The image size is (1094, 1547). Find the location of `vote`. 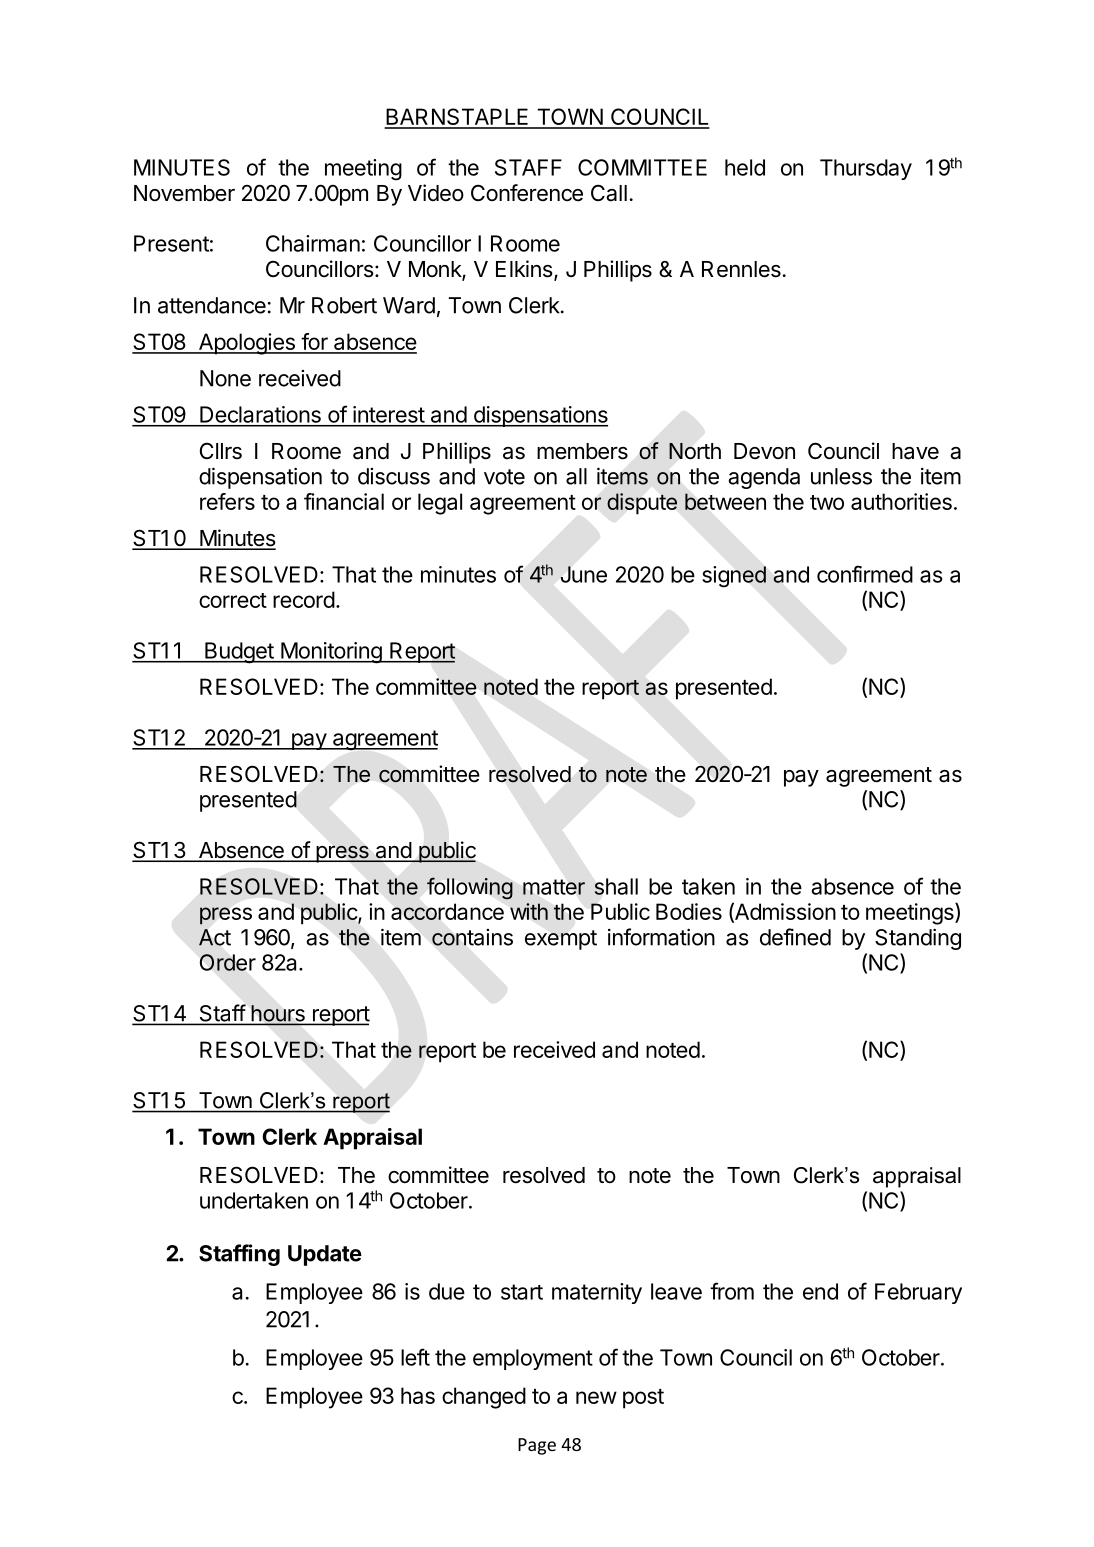

vote is located at coordinates (504, 477).
